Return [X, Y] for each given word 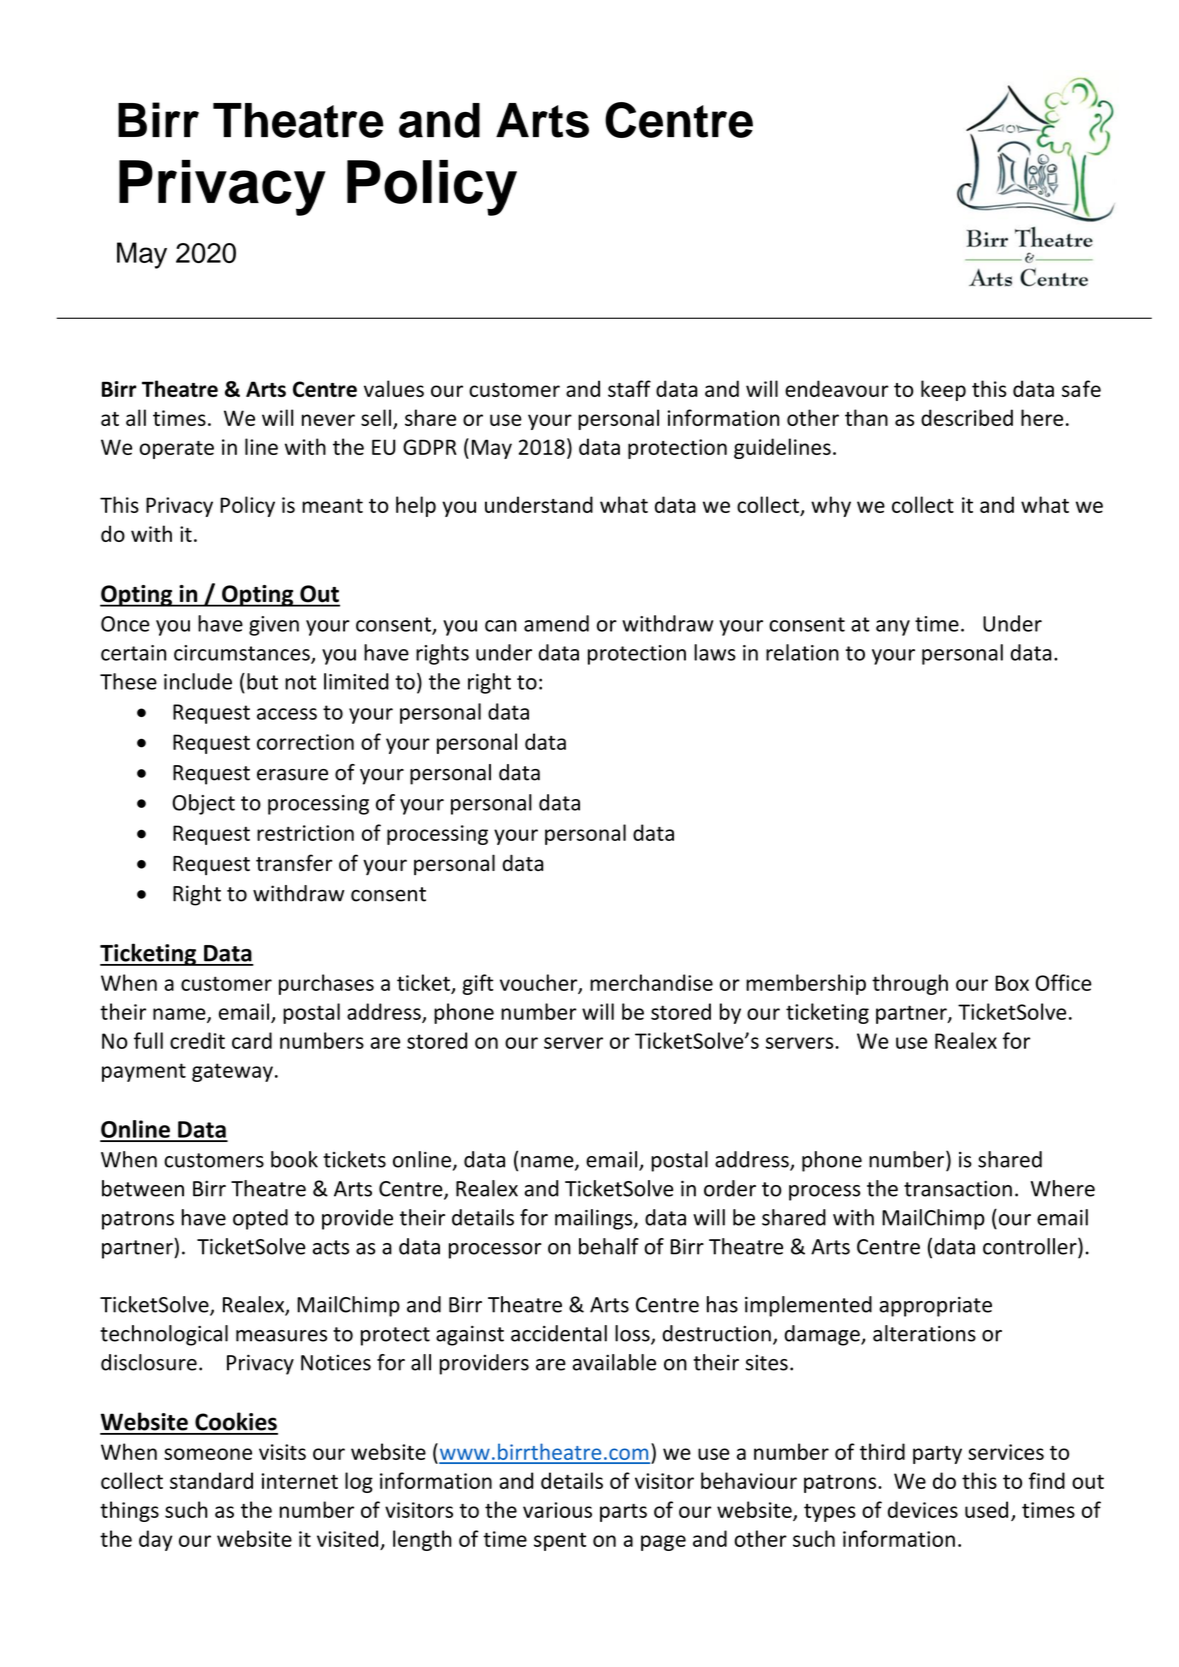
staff [629, 388]
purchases [326, 984]
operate [176, 450]
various [557, 1510]
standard [211, 1480]
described [967, 417]
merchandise [651, 982]
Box [1012, 983]
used [986, 1509]
